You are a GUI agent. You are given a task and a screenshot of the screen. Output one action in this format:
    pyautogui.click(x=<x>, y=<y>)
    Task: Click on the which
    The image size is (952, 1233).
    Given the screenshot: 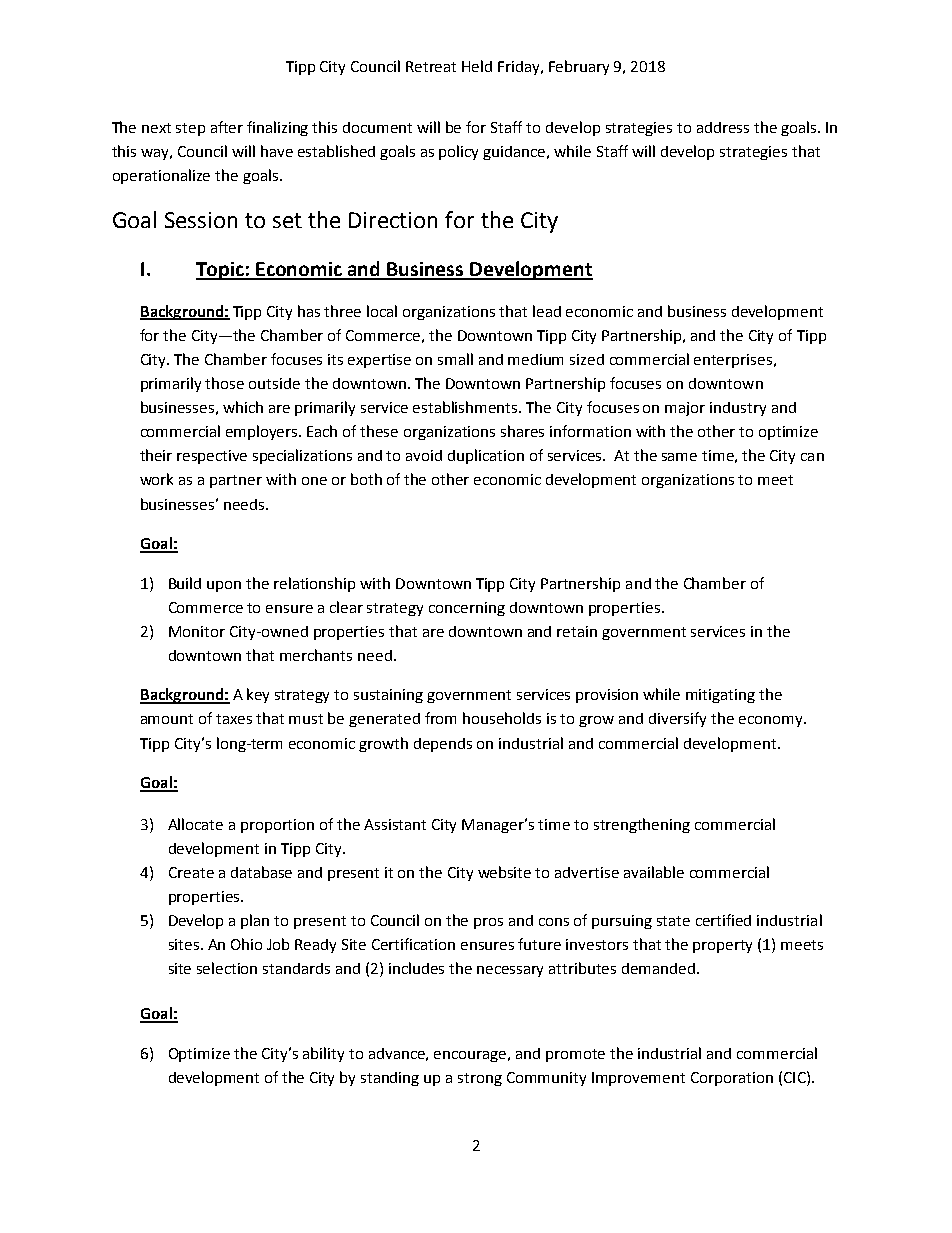 What is the action you would take?
    pyautogui.click(x=243, y=407)
